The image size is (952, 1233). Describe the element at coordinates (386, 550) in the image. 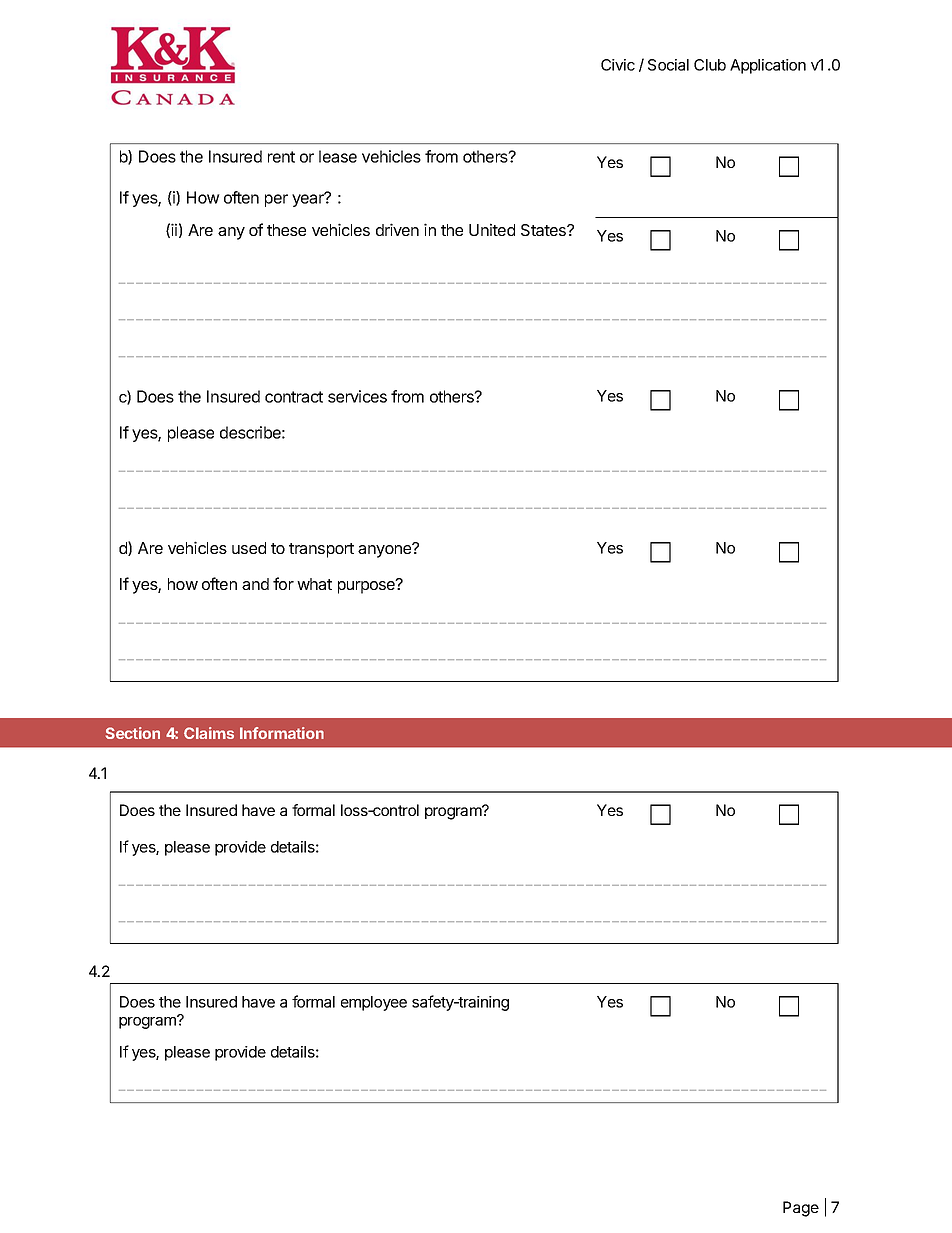

I see `anyone` at that location.
